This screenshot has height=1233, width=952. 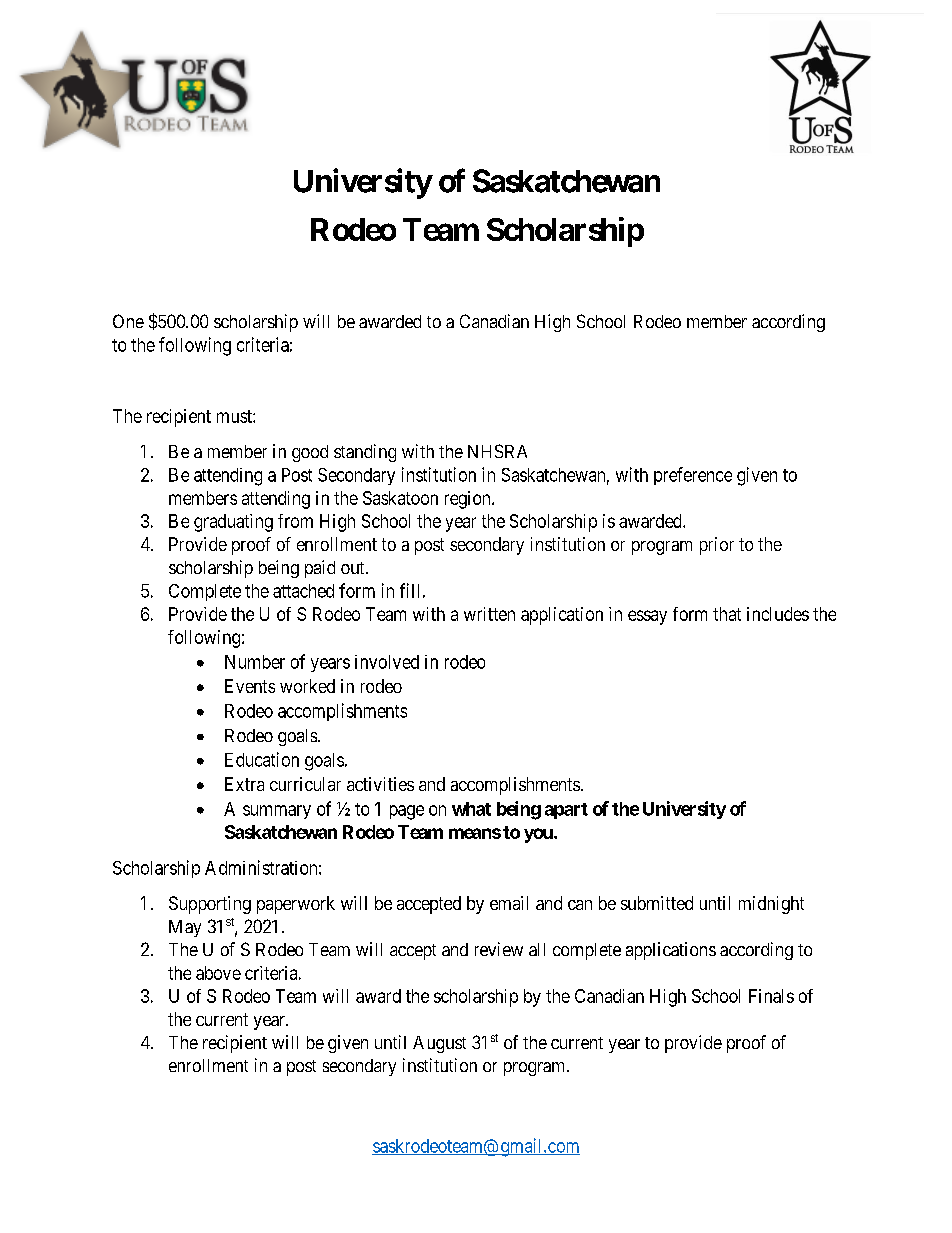 What do you see at coordinates (250, 686) in the screenshot?
I see `Events` at bounding box center [250, 686].
